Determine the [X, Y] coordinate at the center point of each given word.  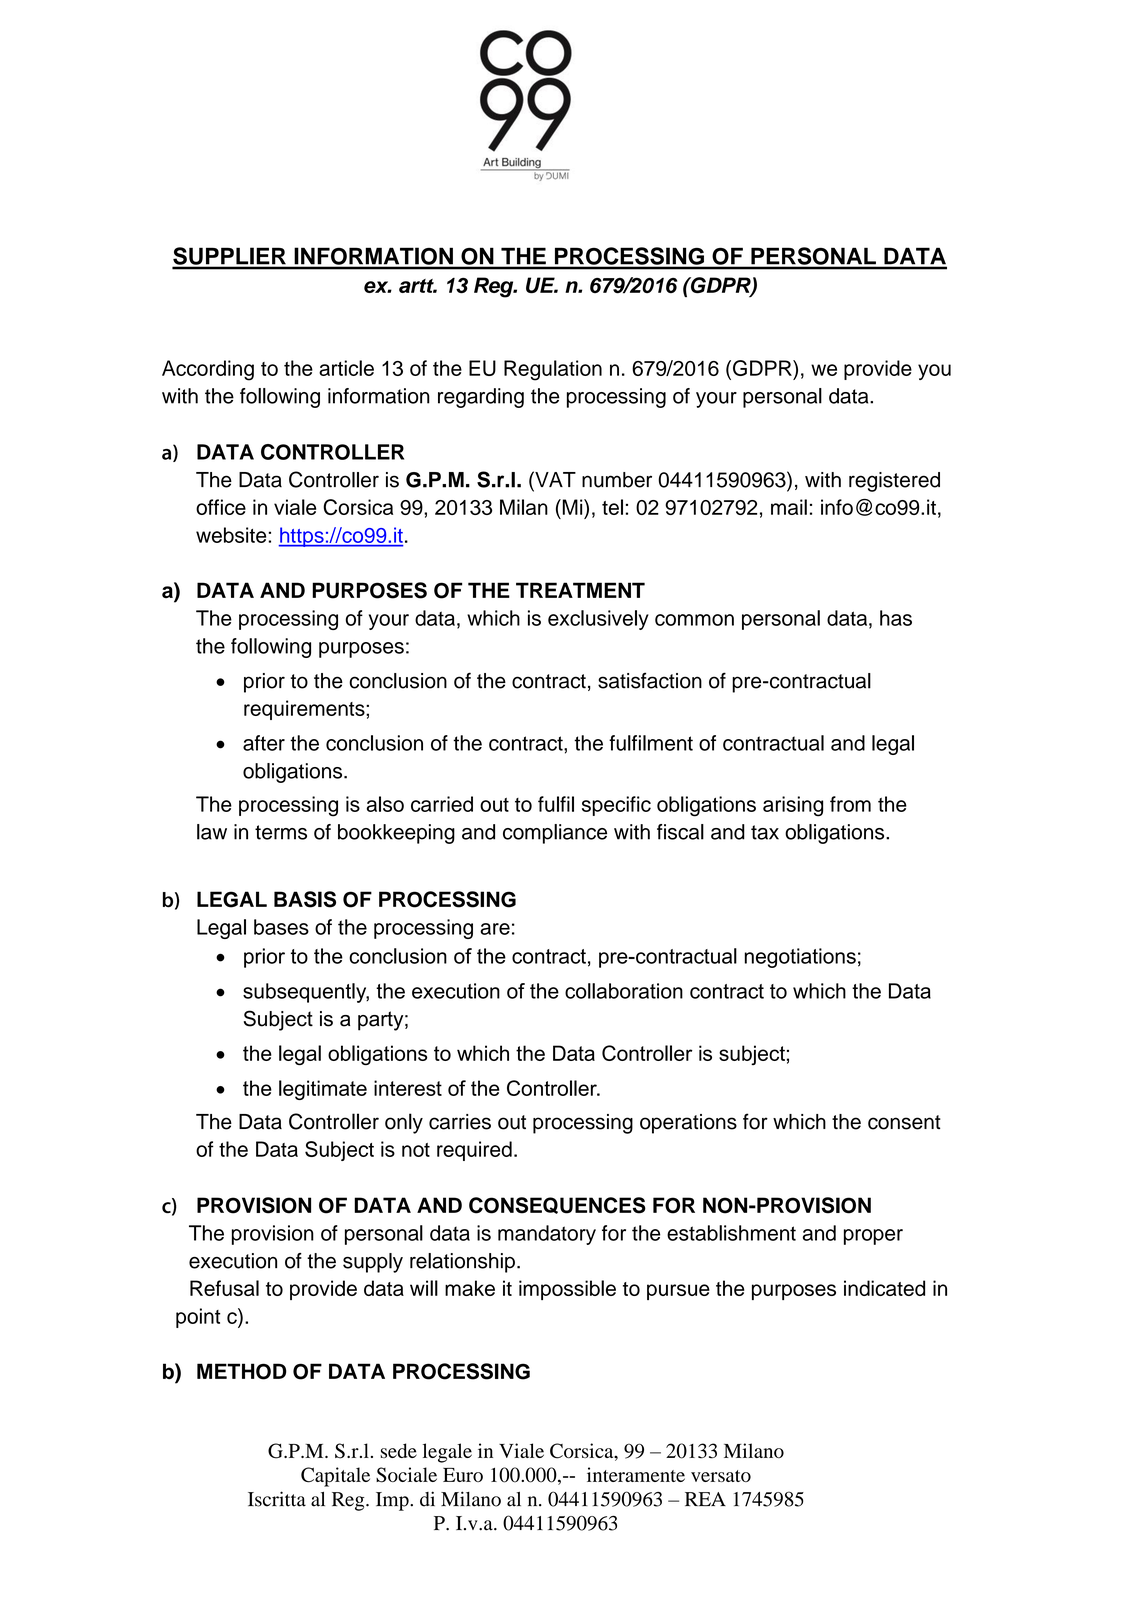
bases [281, 927]
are [495, 929]
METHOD [242, 1371]
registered [894, 482]
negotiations [800, 958]
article [346, 368]
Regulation [553, 370]
